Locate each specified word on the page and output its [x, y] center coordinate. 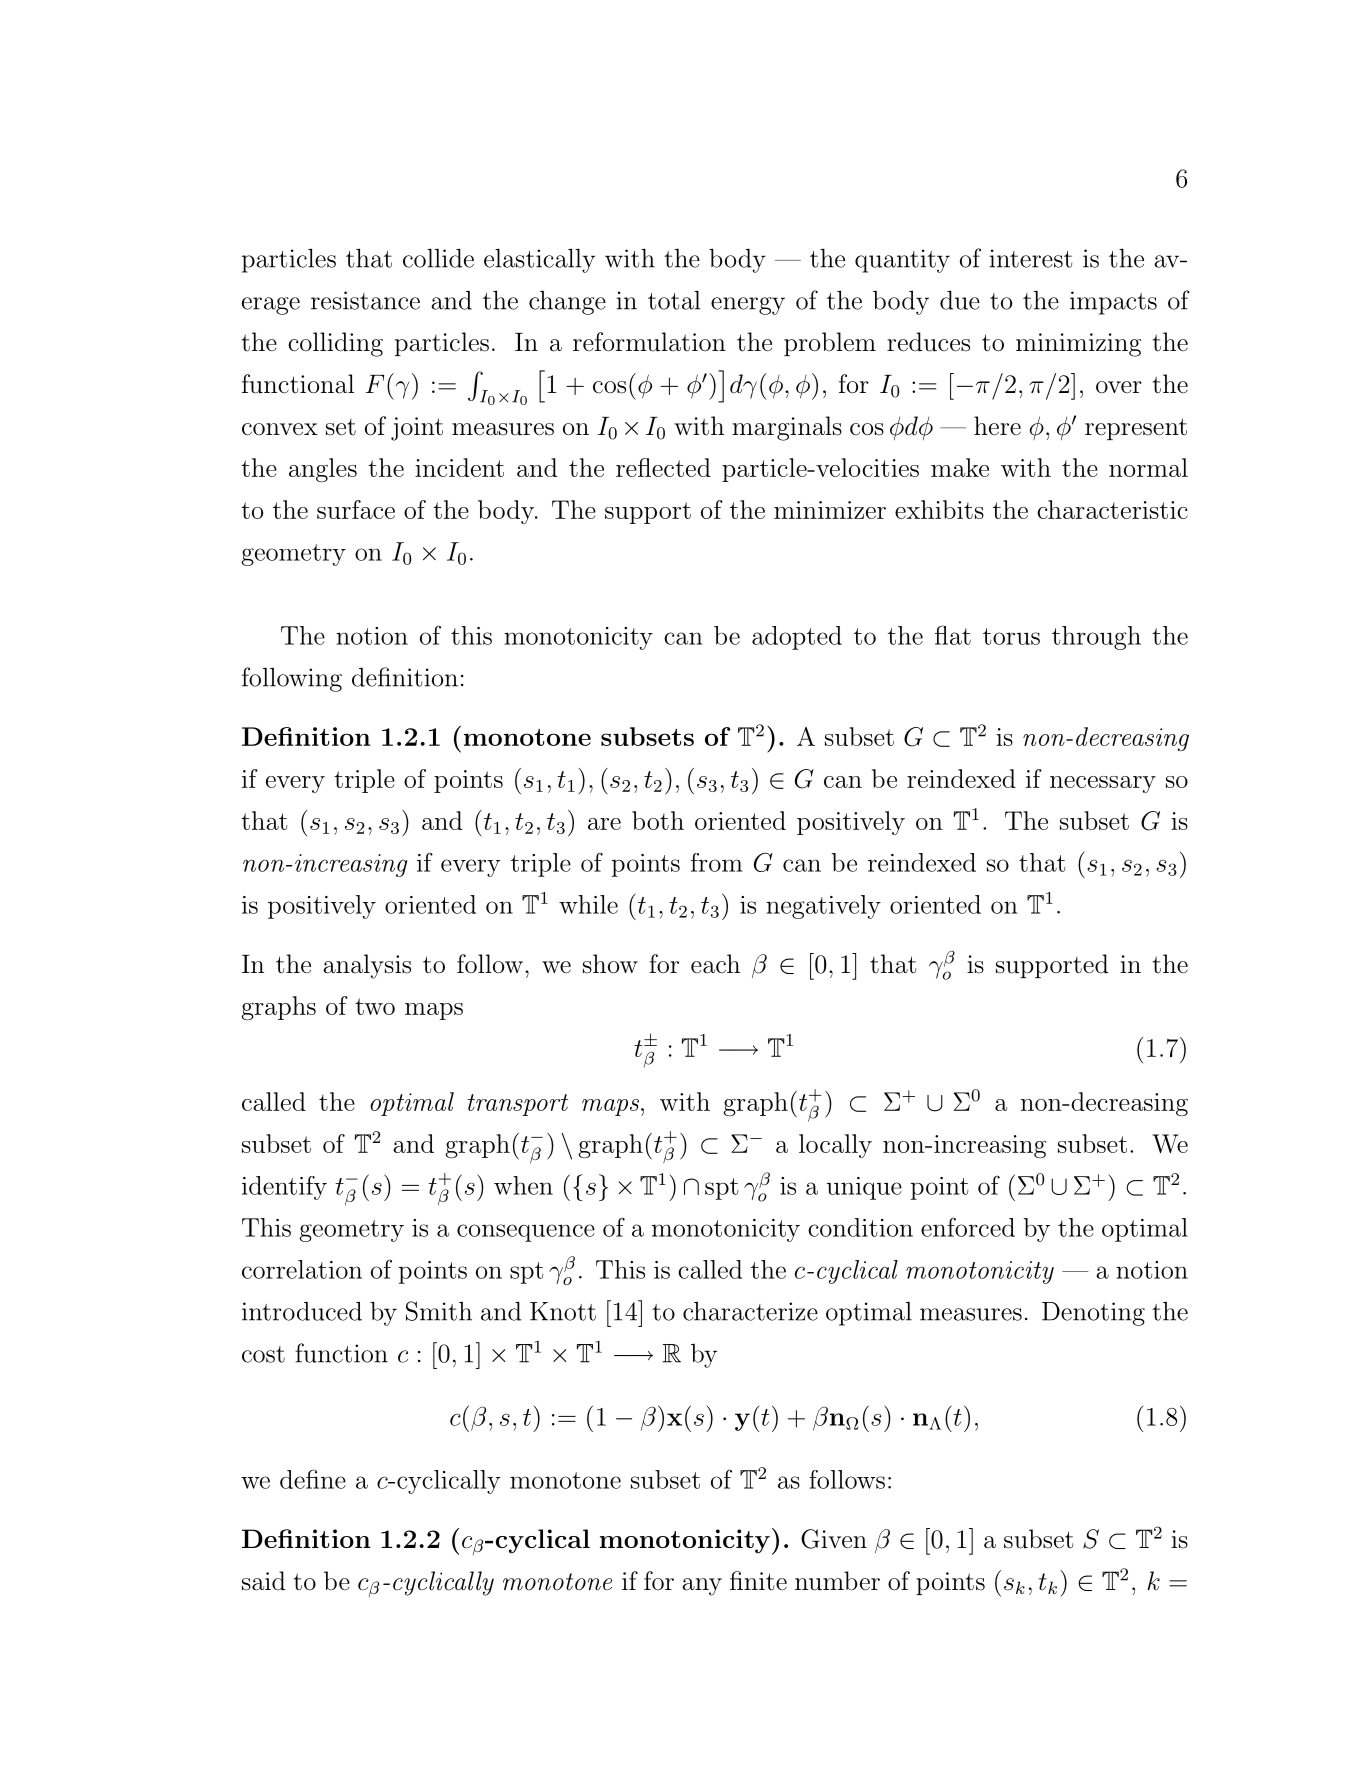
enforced [968, 1227]
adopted [797, 638]
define [313, 1479]
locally [835, 1146]
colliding [335, 344]
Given [834, 1539]
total [674, 300]
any [702, 1587]
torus [1011, 636]
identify [284, 1188]
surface [356, 509]
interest [1030, 258]
